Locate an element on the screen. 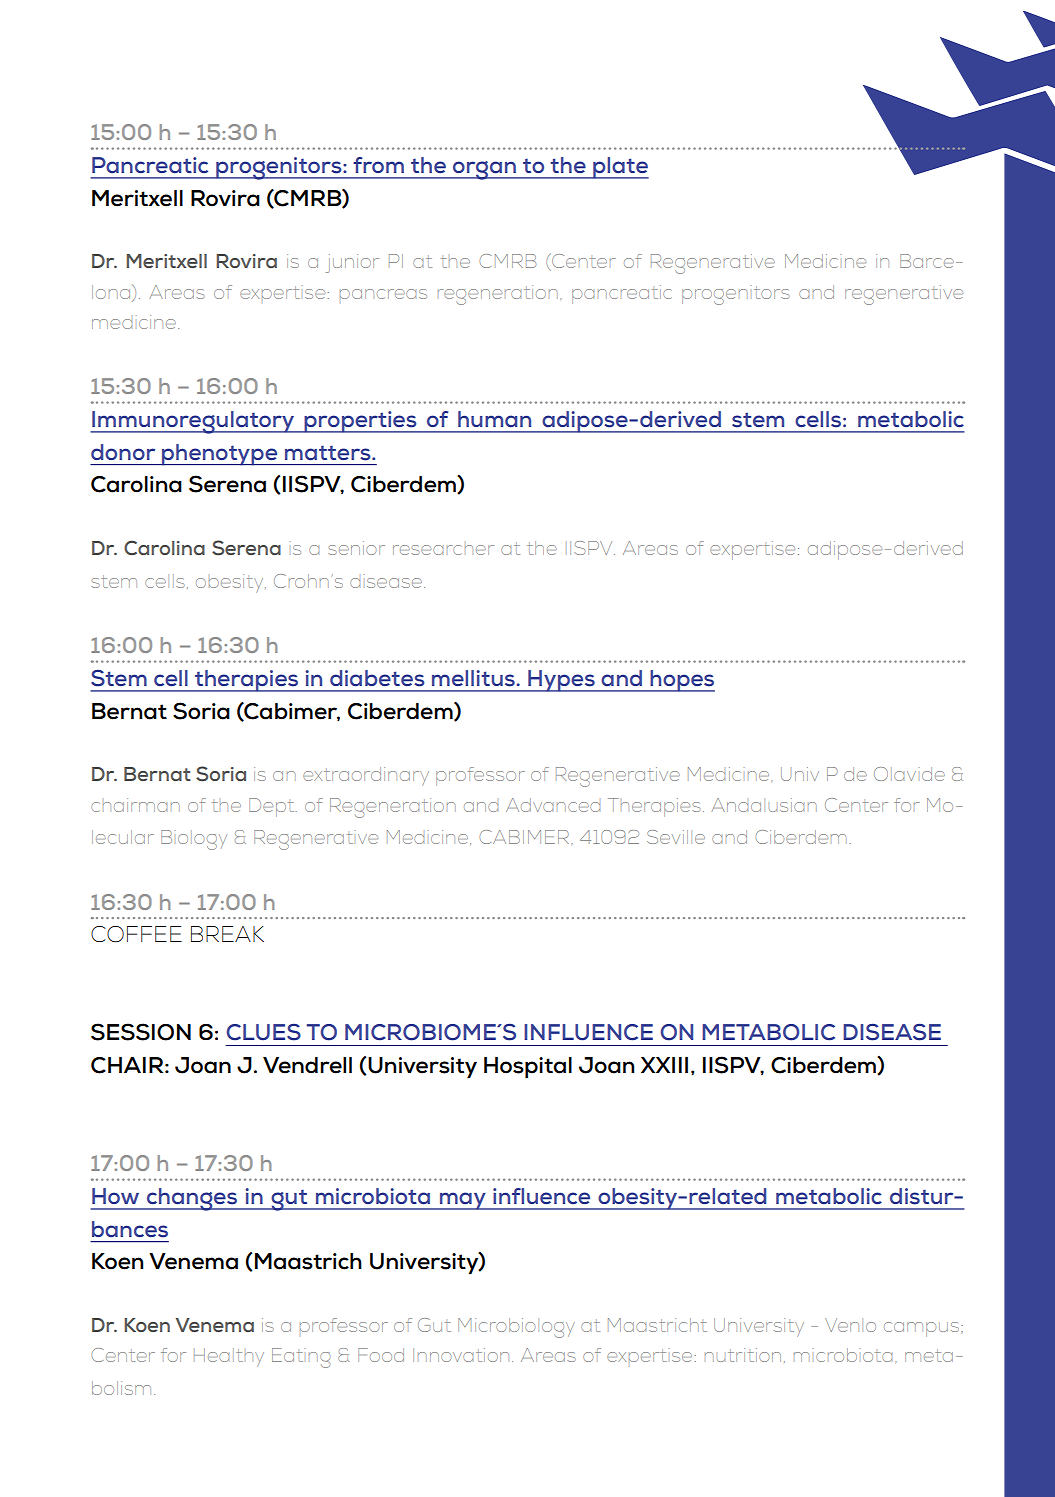 Image resolution: width=1055 pixels, height=1497 pixels. Innovation is located at coordinates (461, 1355).
